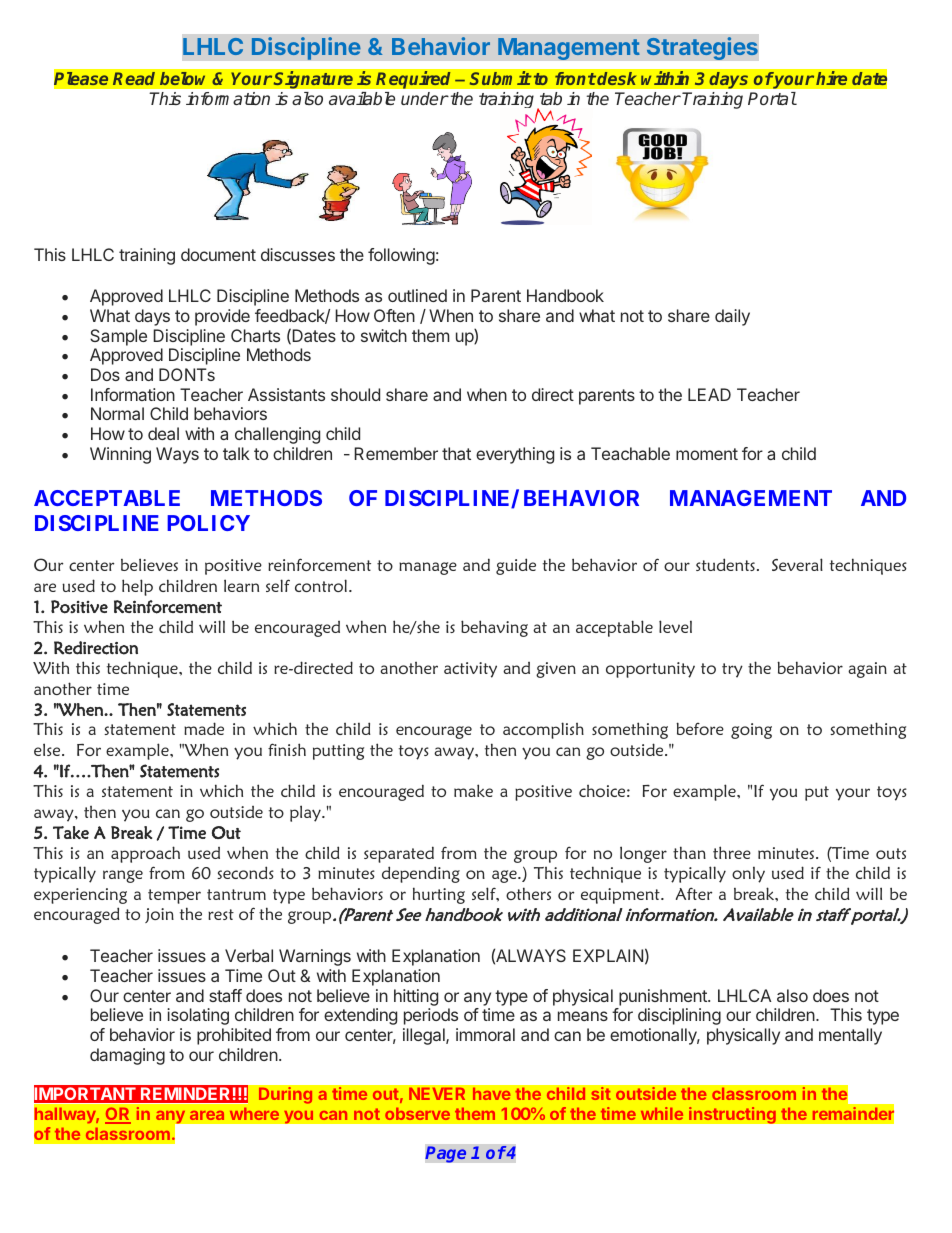 The image size is (952, 1233). I want to click on Several, so click(797, 564).
